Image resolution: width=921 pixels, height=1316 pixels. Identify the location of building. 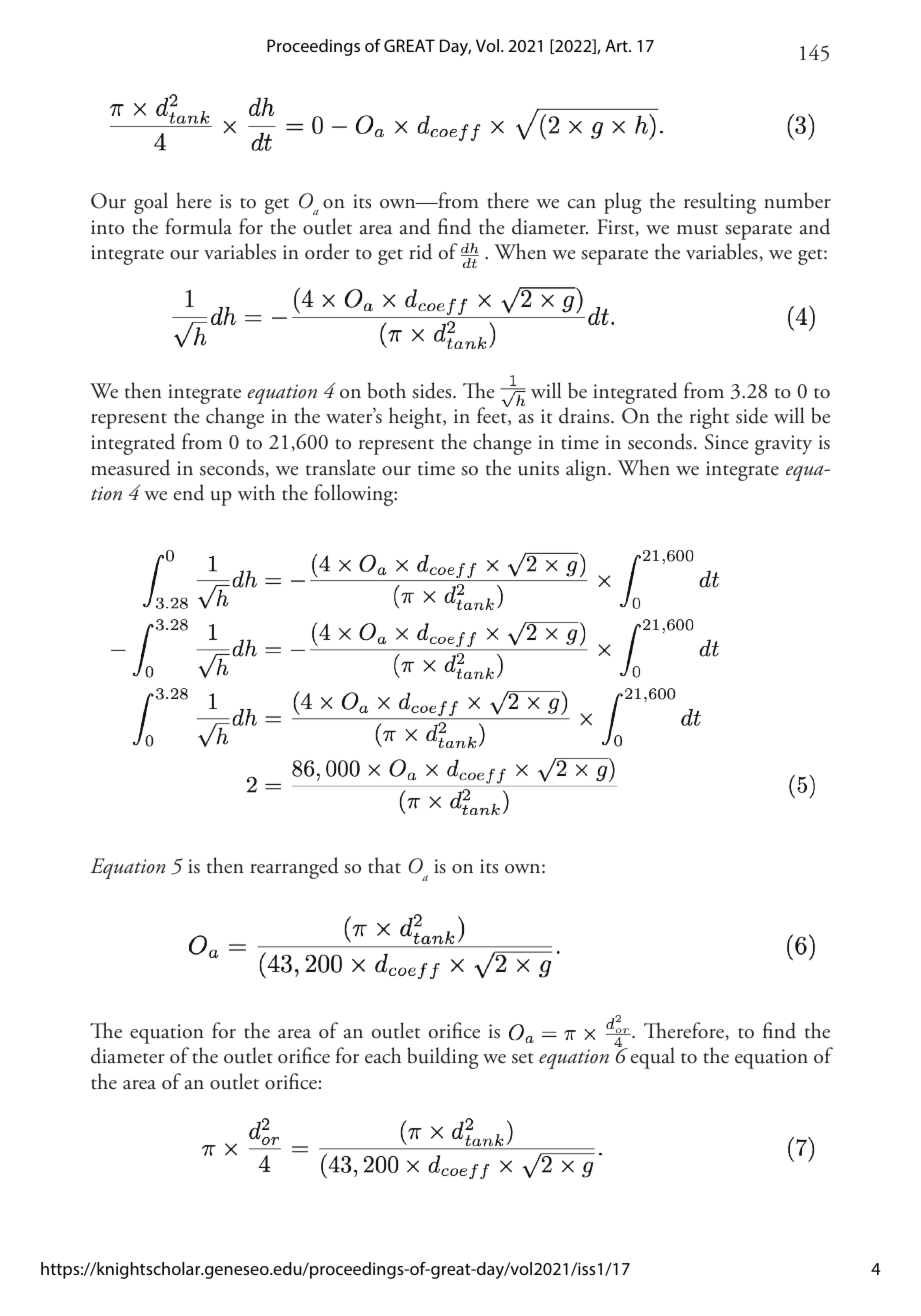
(443, 1058).
